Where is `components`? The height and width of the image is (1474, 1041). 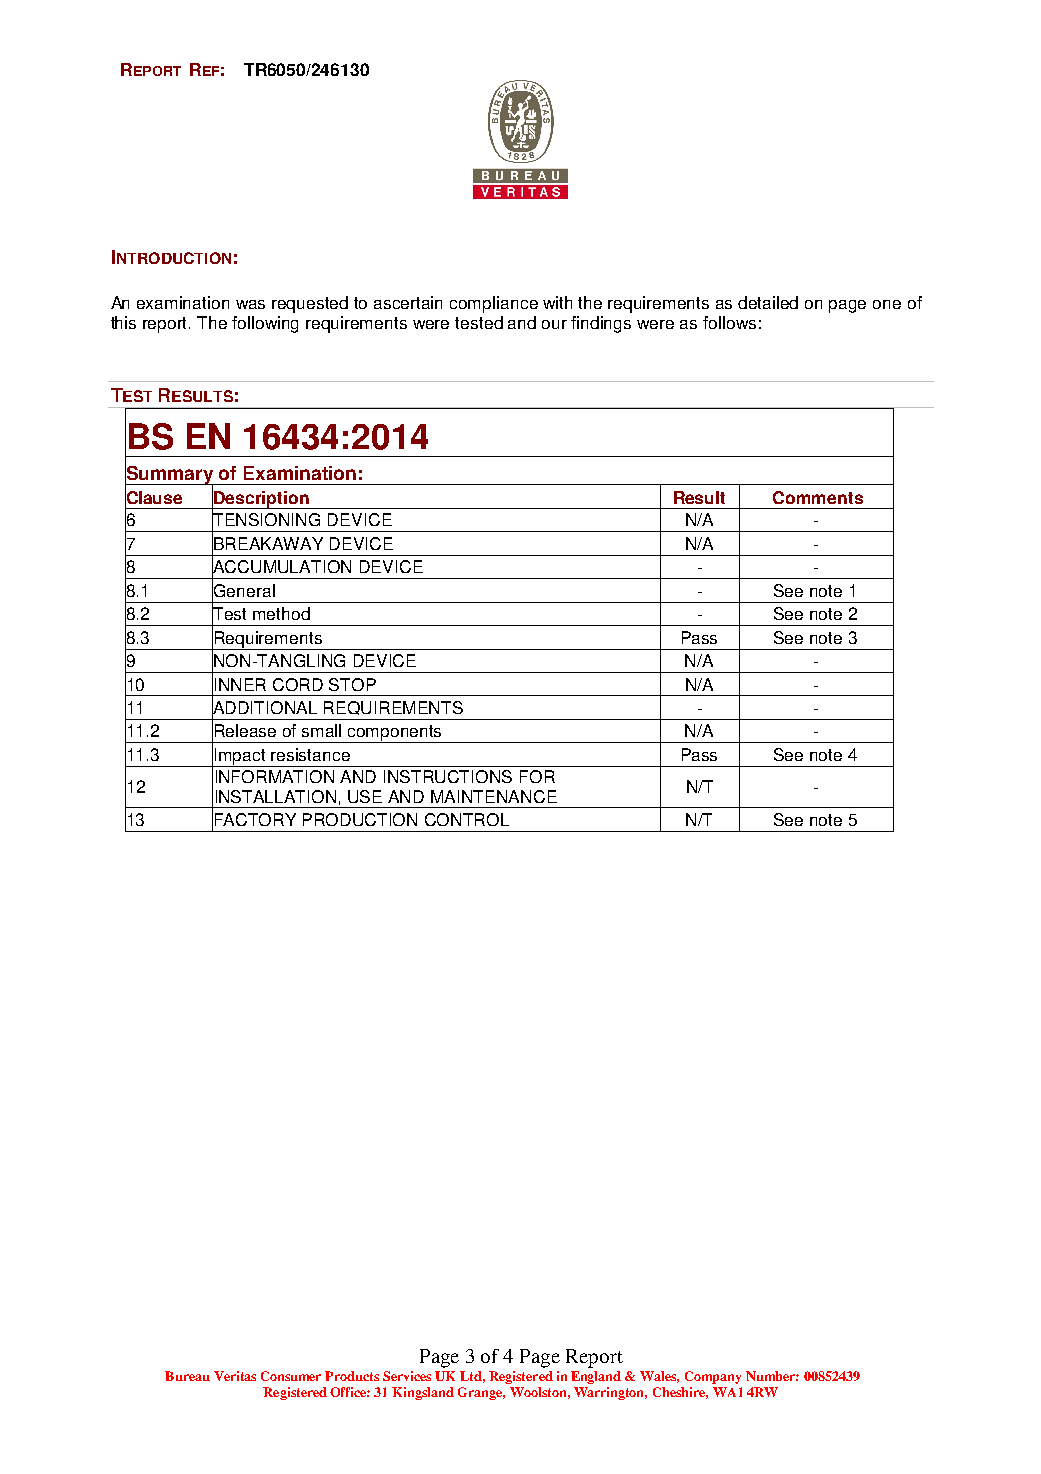
components is located at coordinates (395, 734).
